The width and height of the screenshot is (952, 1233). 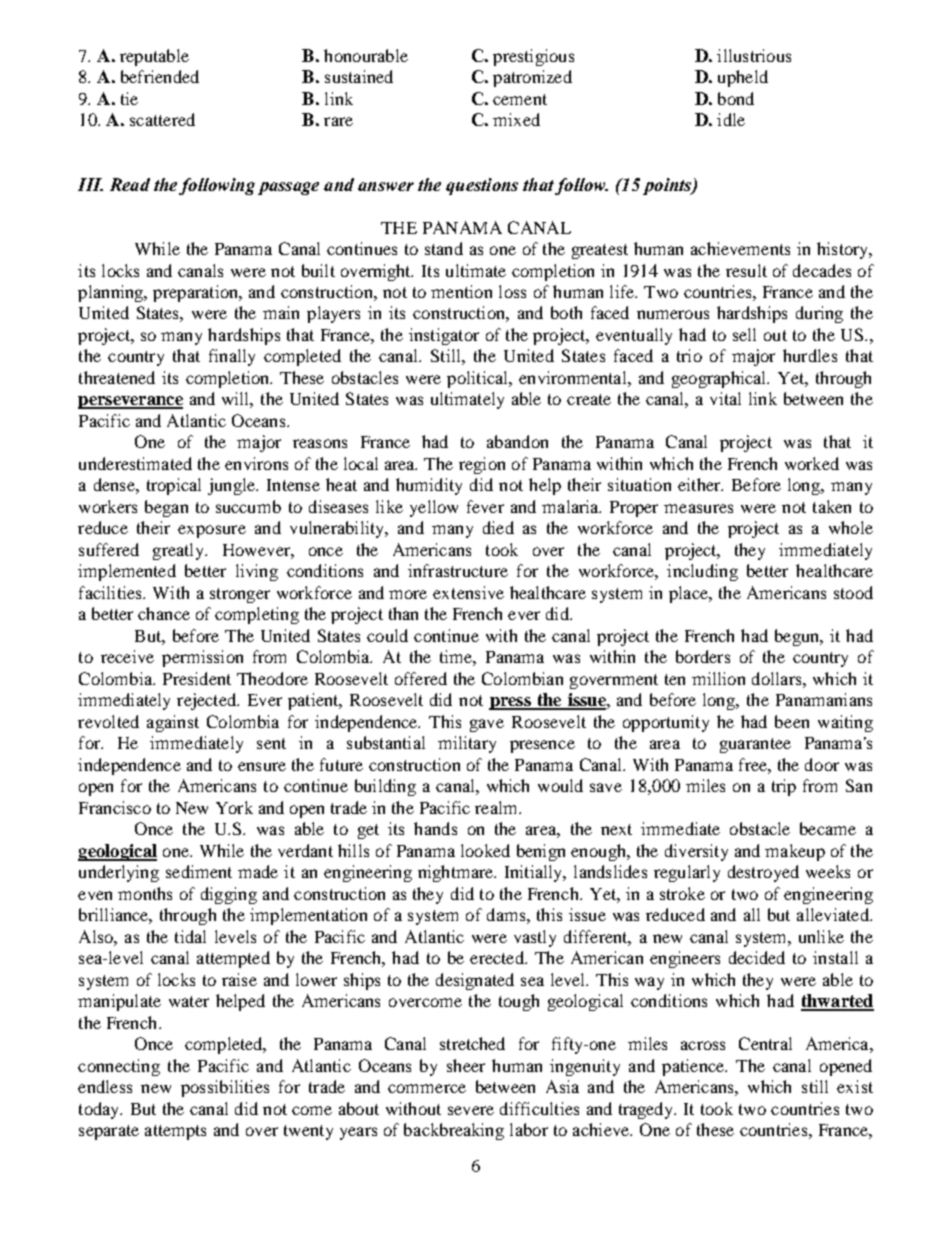 I want to click on backbreaking, so click(x=454, y=1131).
